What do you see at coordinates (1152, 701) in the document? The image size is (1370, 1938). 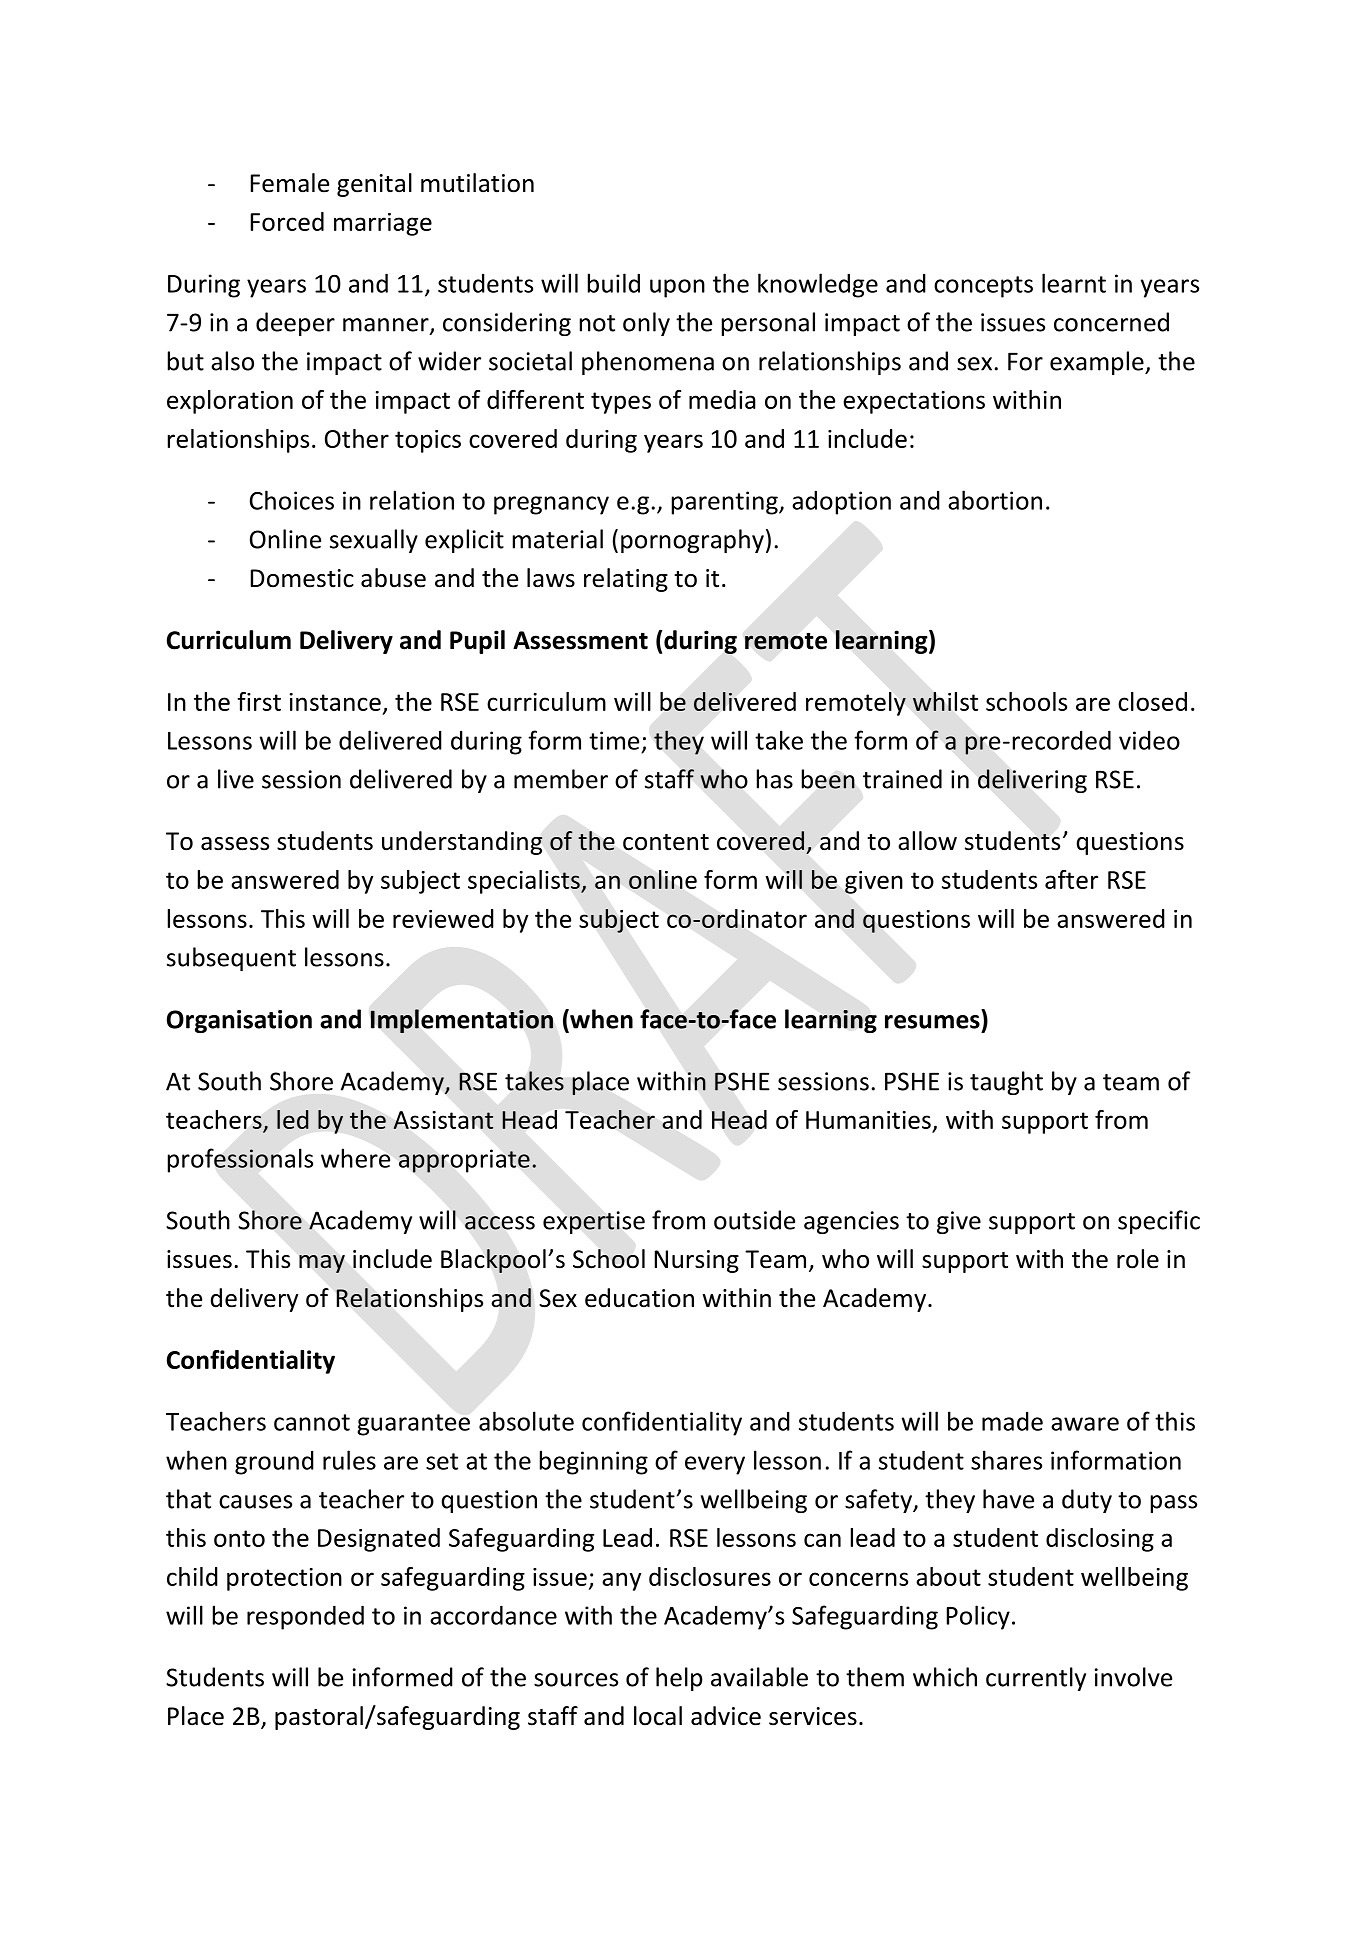 I see `closed` at bounding box center [1152, 701].
